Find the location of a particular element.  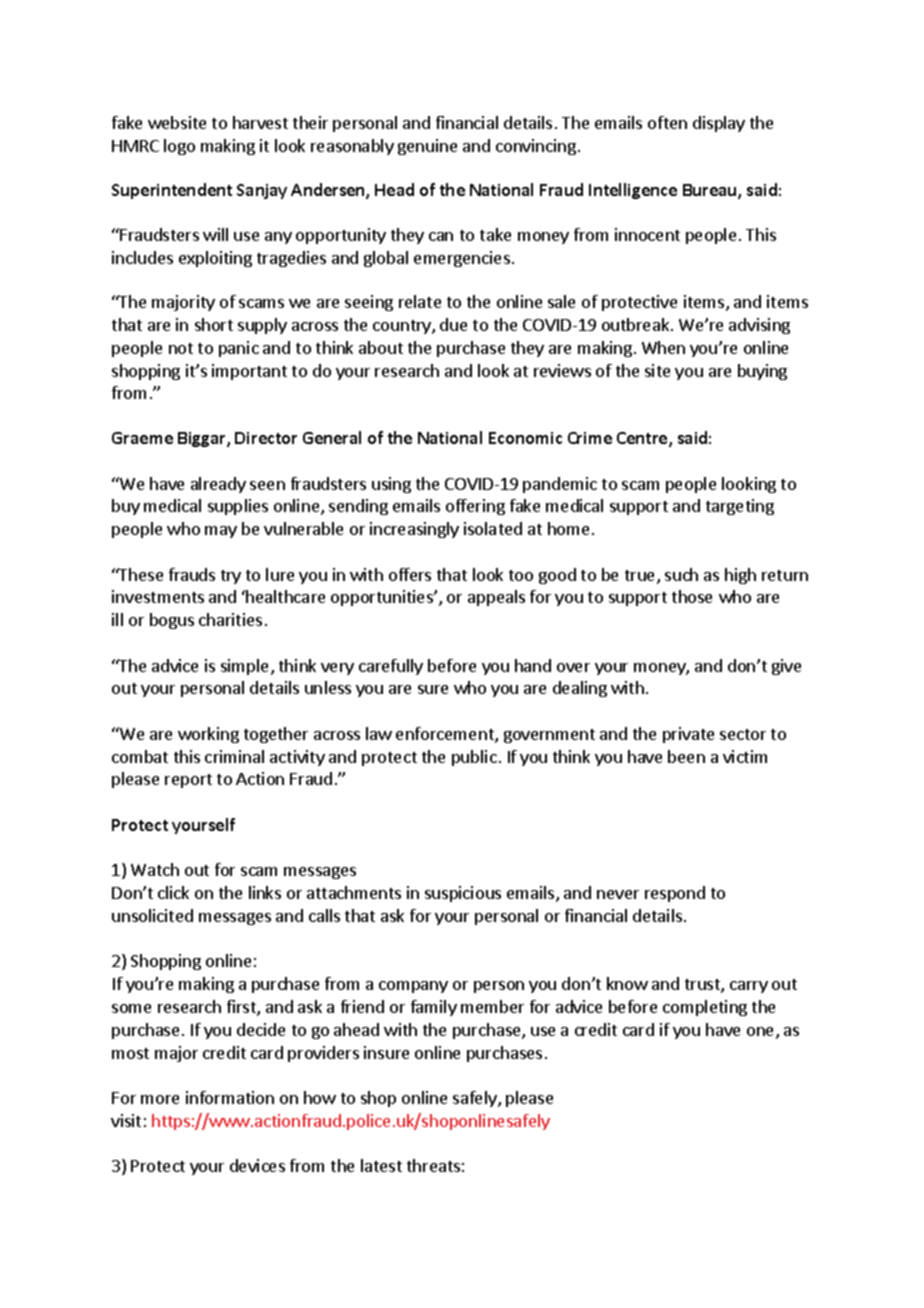

information is located at coordinates (230, 1097).
